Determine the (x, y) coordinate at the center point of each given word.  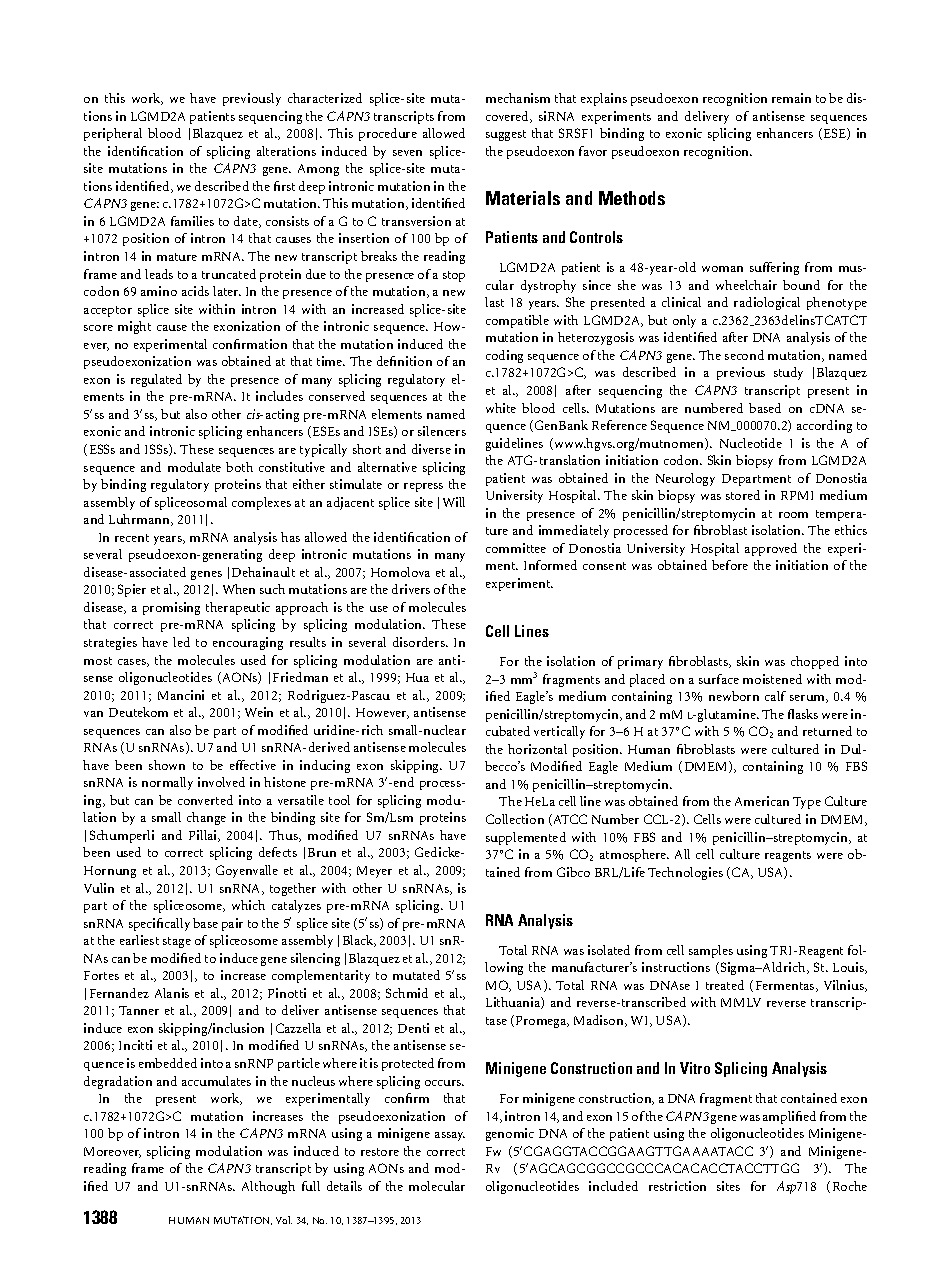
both (239, 467)
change (206, 818)
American (762, 801)
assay (450, 1136)
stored (743, 495)
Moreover (112, 1152)
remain (791, 98)
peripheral (113, 134)
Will (454, 502)
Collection (515, 819)
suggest (506, 135)
